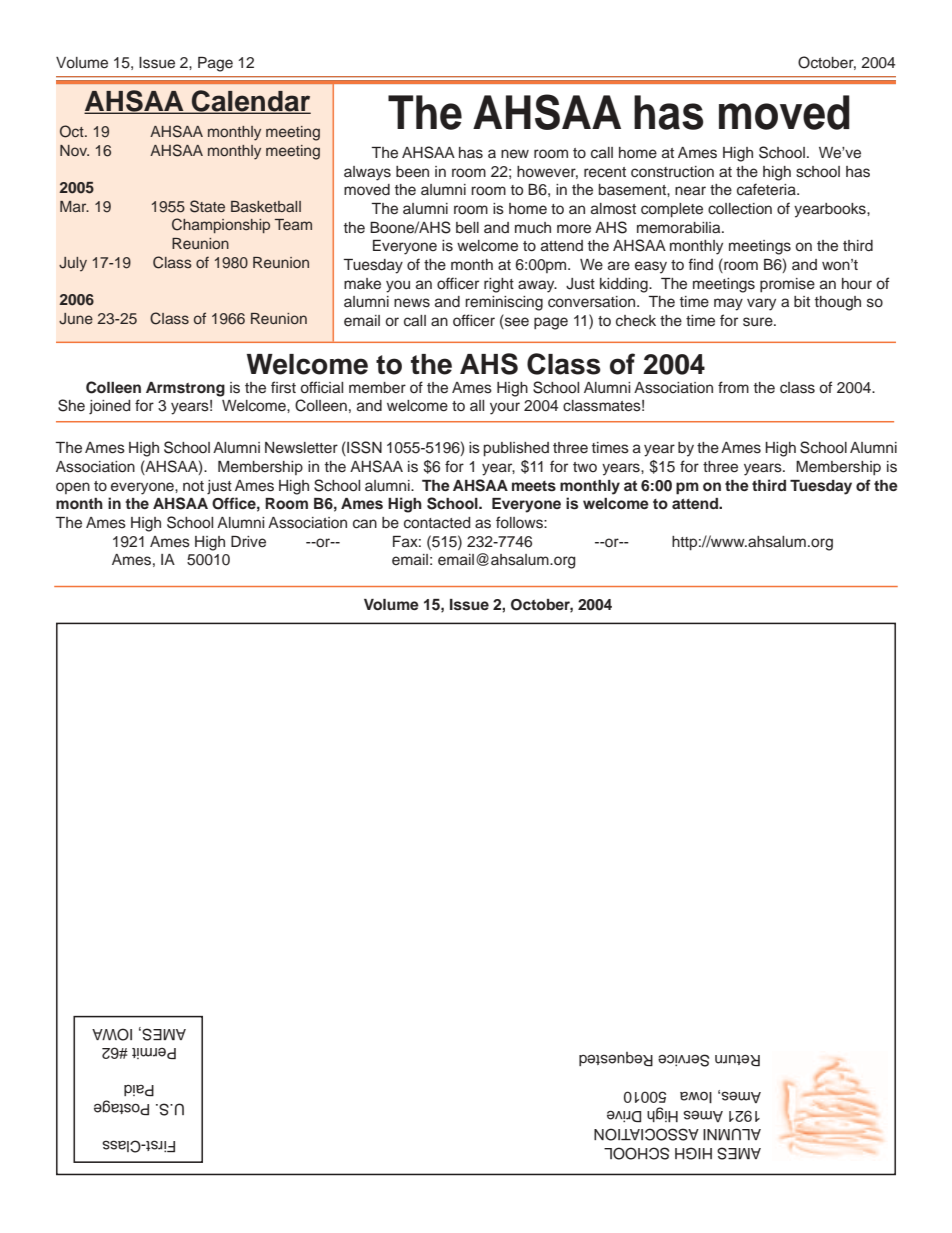 The height and width of the page is (1233, 952). I want to click on bell, so click(467, 228).
